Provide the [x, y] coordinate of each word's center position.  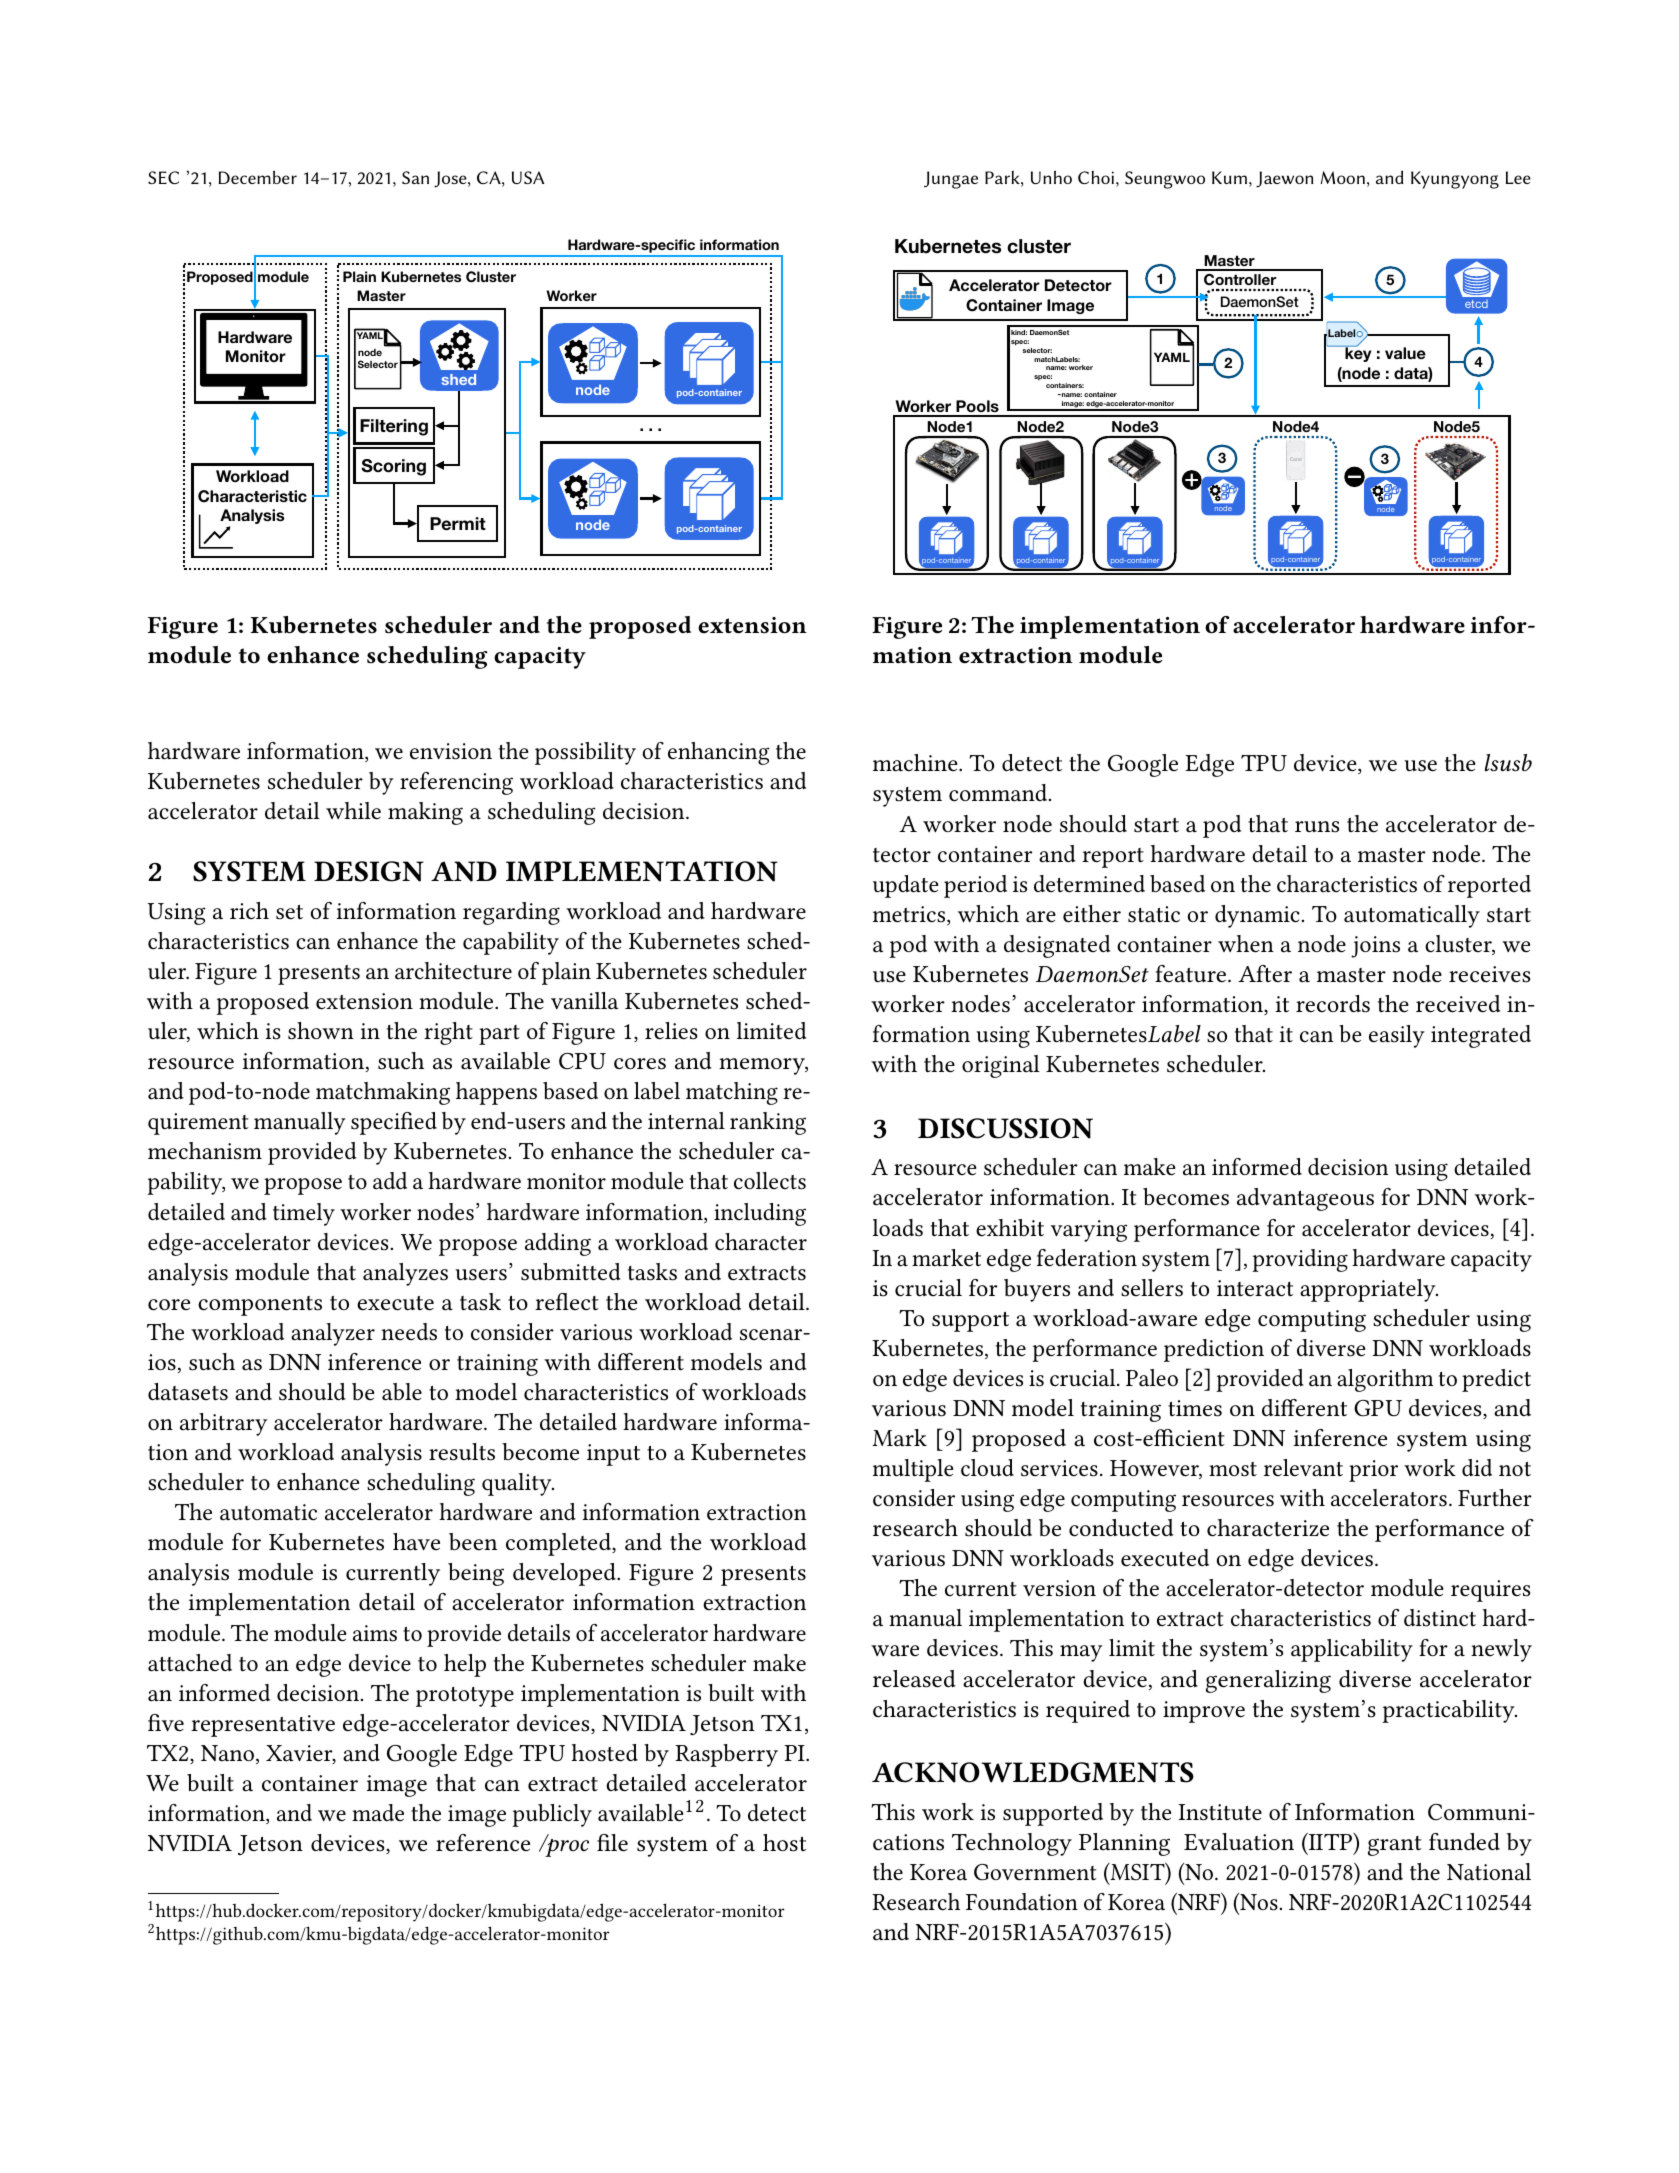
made [378, 1813]
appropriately [1369, 1290]
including [760, 1214]
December [258, 177]
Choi [1096, 177]
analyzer [333, 1334]
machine [916, 763]
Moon [1343, 177]
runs [1317, 827]
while [353, 811]
